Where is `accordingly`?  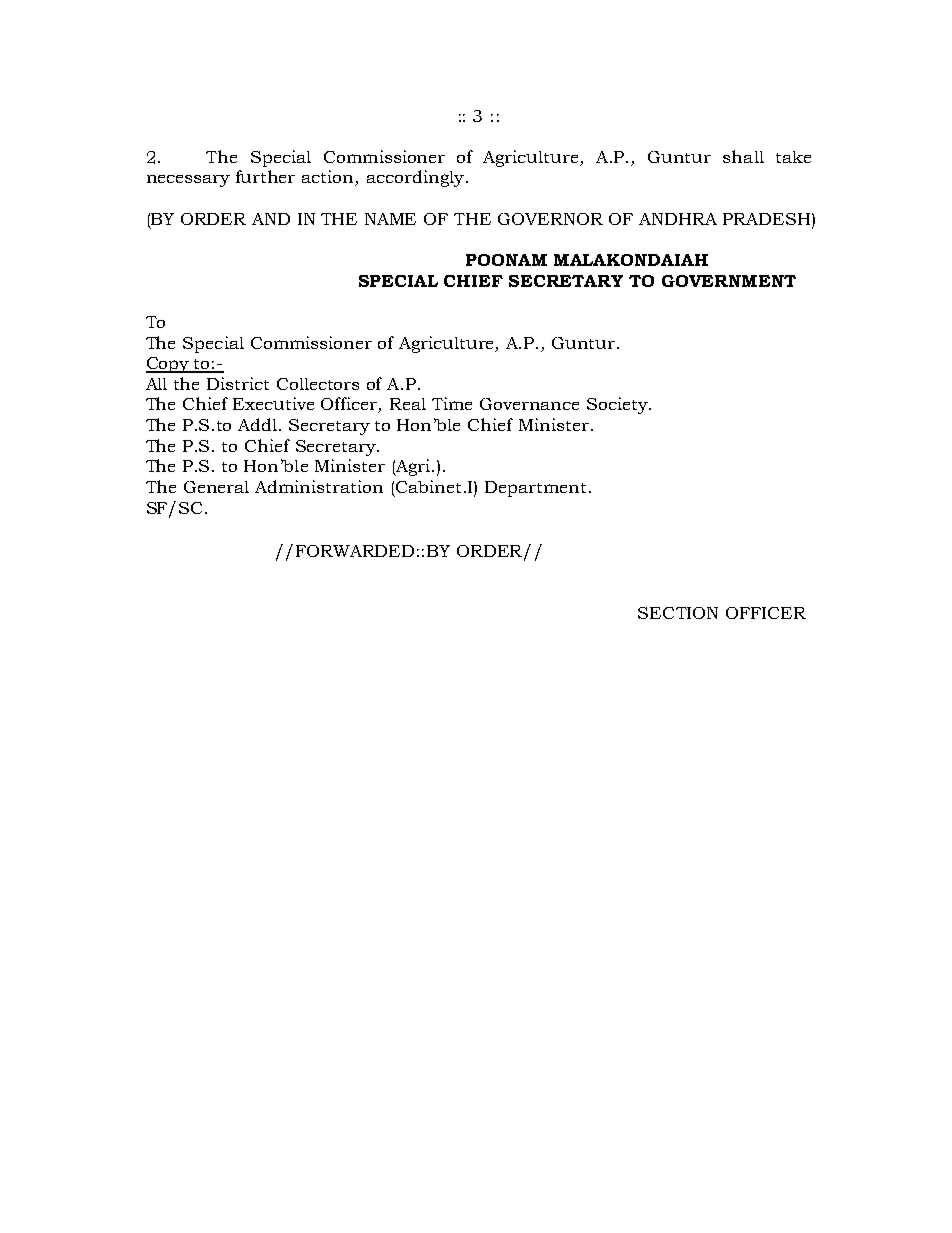 accordingly is located at coordinates (415, 178).
